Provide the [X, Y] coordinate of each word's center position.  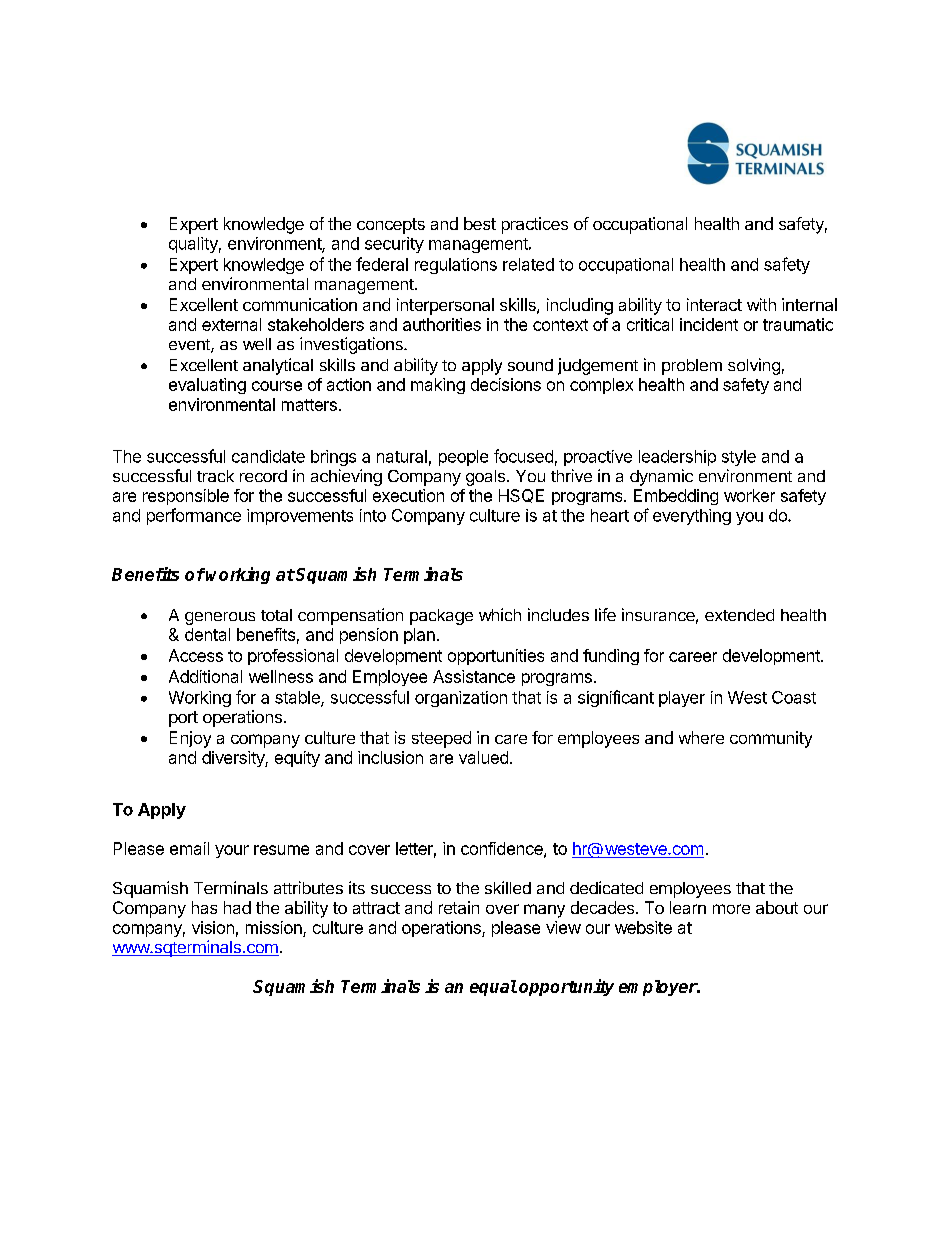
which [500, 614]
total [276, 615]
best [480, 223]
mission [274, 927]
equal [493, 988]
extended [739, 615]
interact [714, 304]
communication [300, 304]
